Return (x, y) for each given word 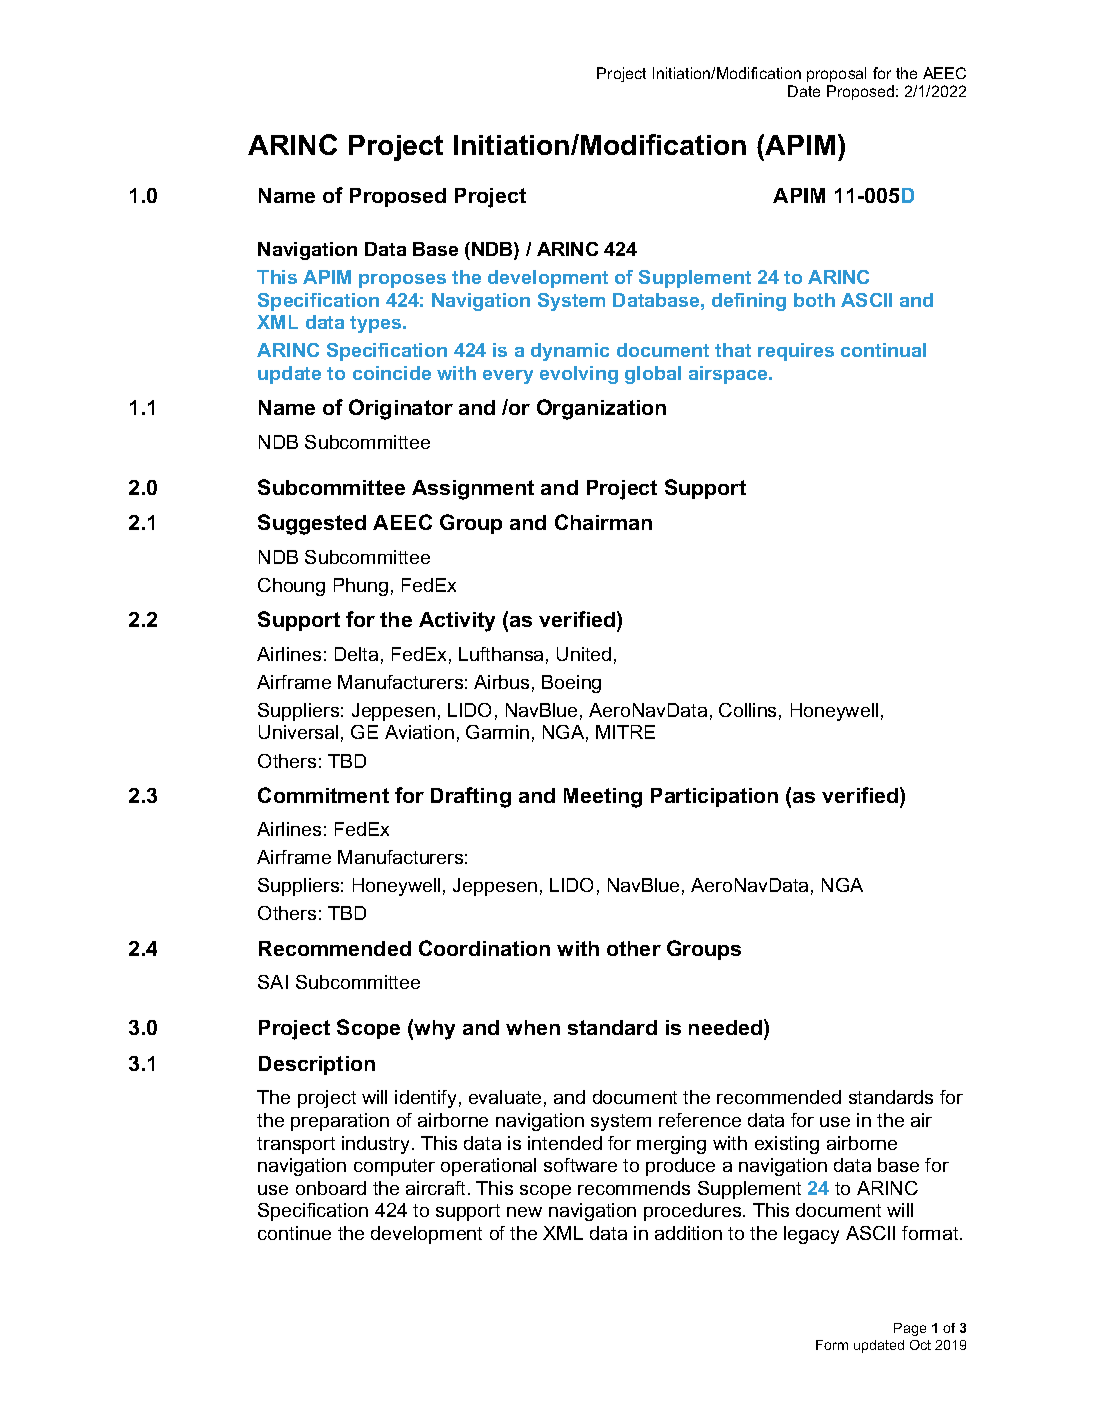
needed (725, 1027)
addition (688, 1233)
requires (796, 352)
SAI (273, 982)
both (814, 300)
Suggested (312, 524)
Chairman (603, 522)
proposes (402, 281)
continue (294, 1233)
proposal (836, 74)
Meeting (603, 798)
